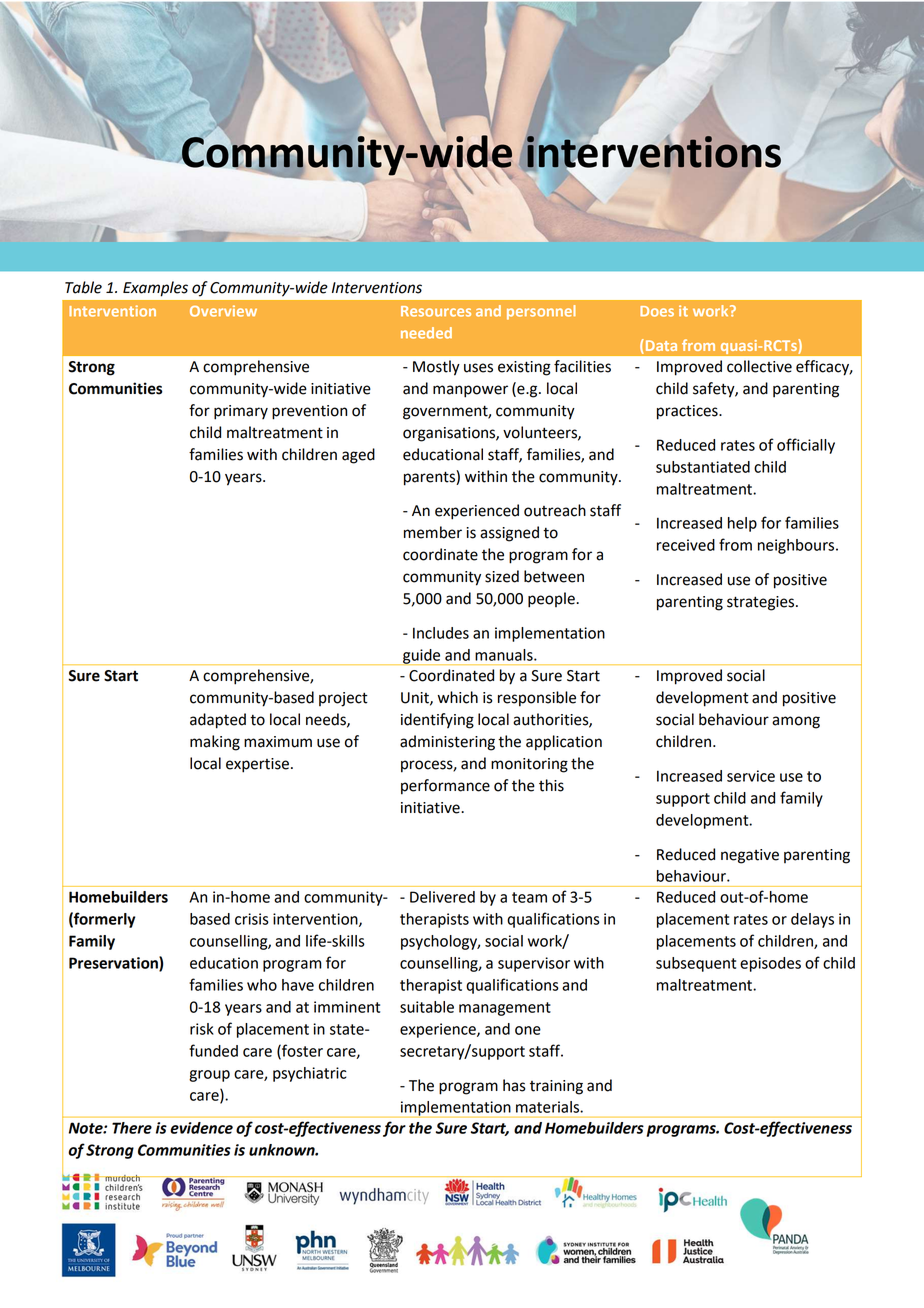 The width and height of the screenshot is (924, 1308). Describe the element at coordinates (201, 1128) in the screenshot. I see `evidence` at that location.
